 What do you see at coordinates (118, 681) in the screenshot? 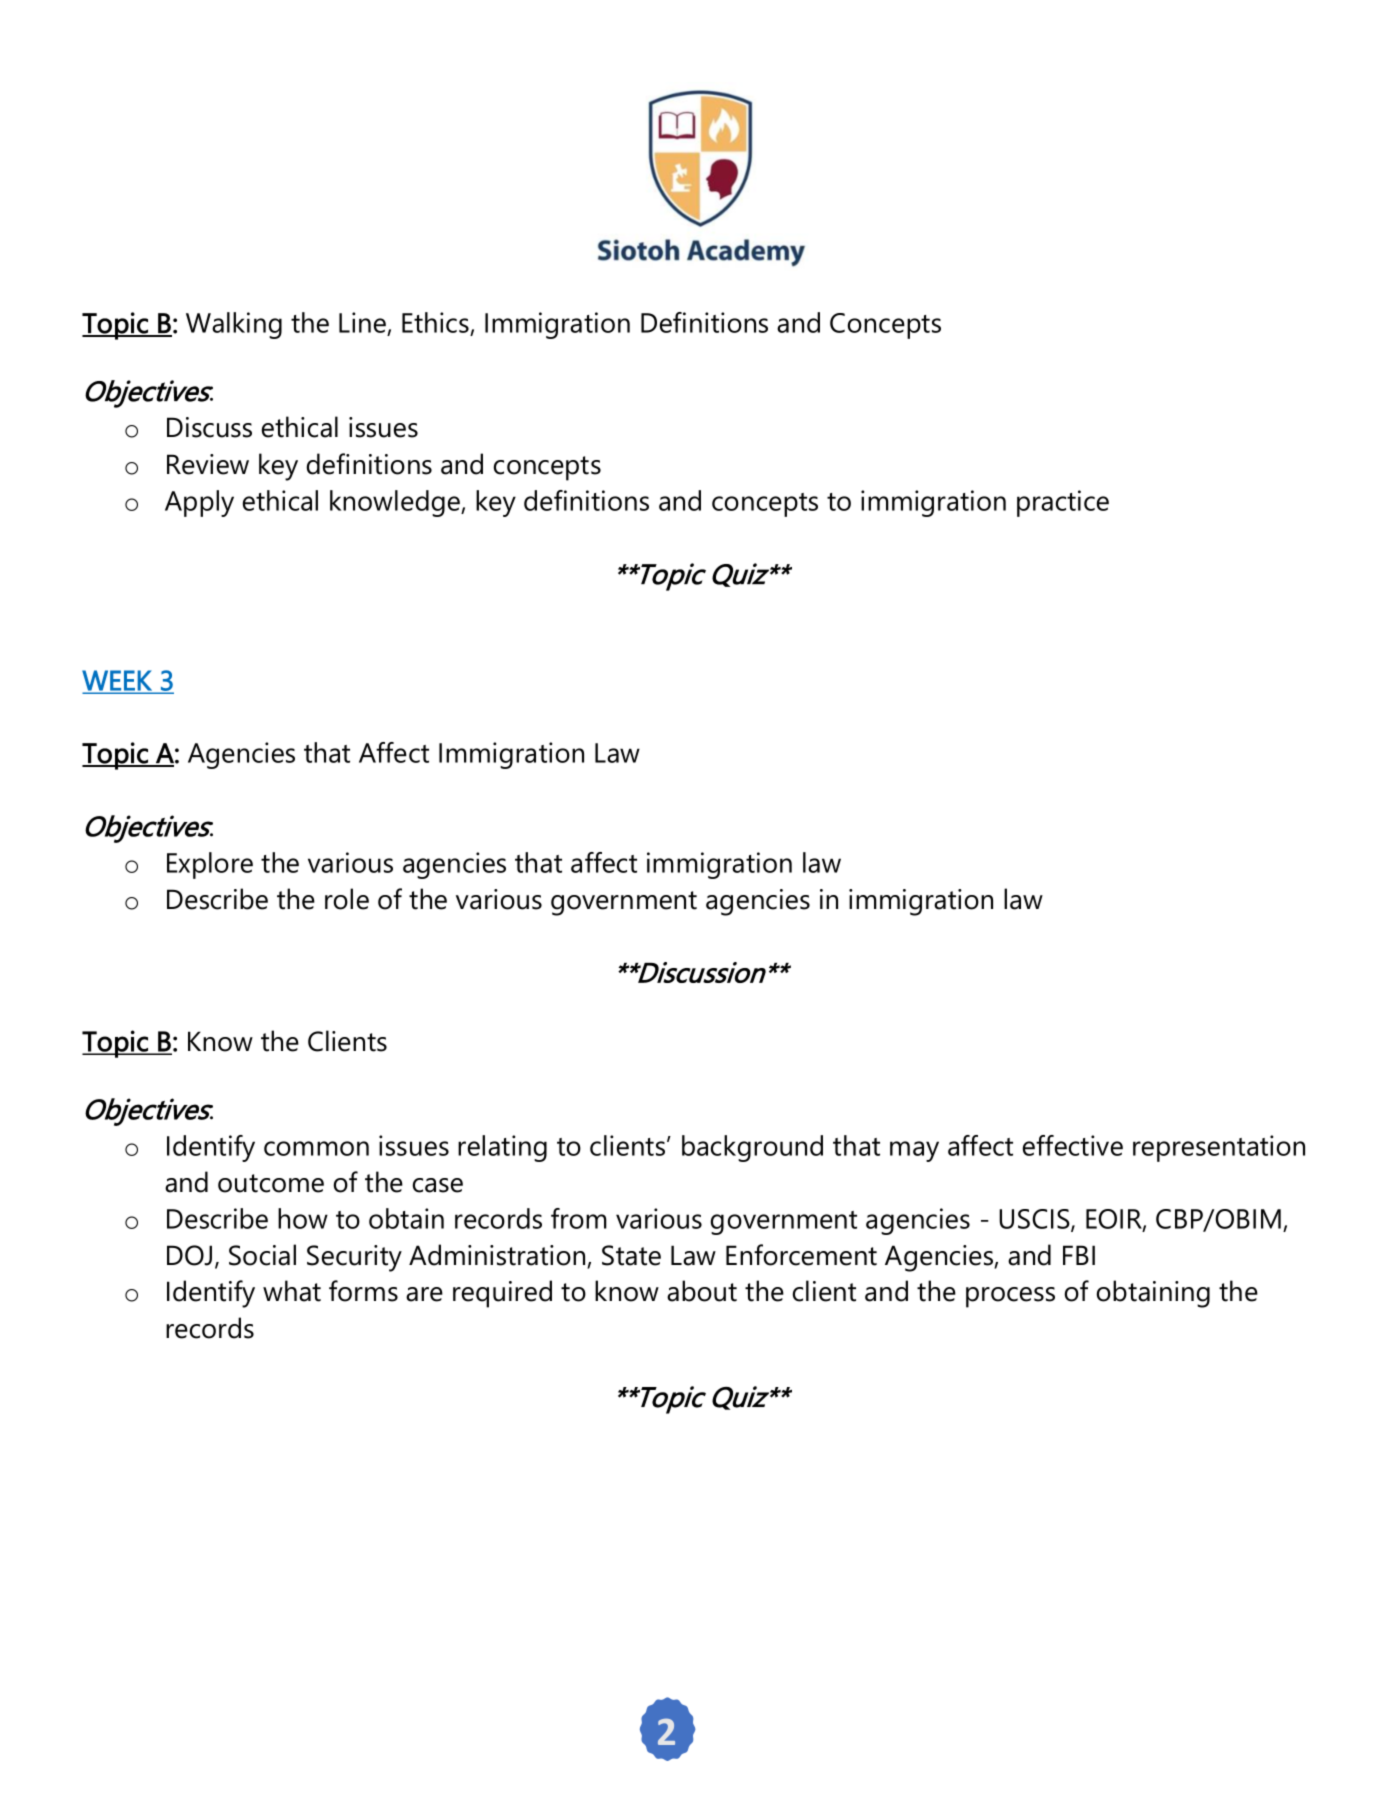
I see `WEEK` at bounding box center [118, 681].
